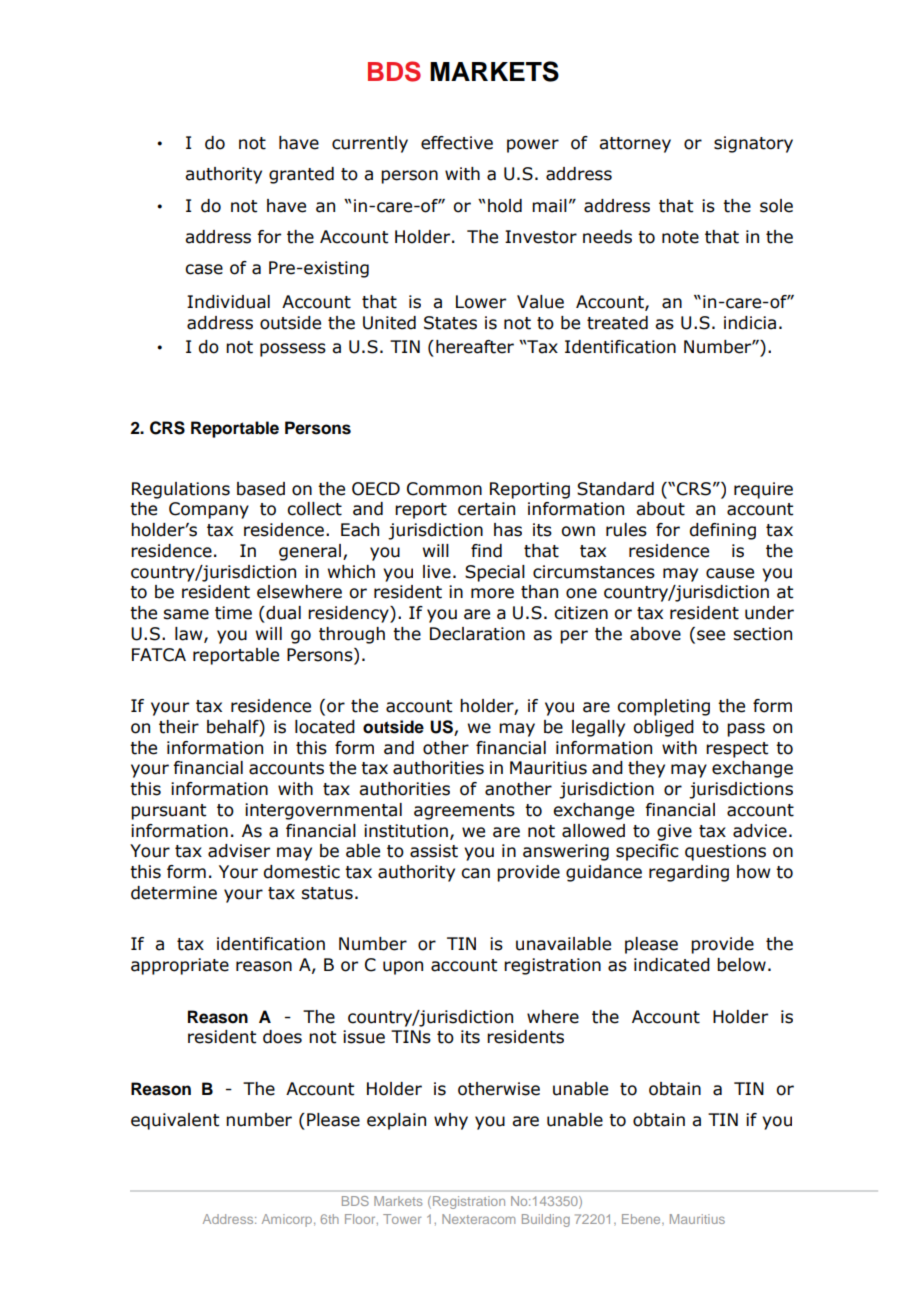  Describe the element at coordinates (451, 1121) in the screenshot. I see `why` at that location.
